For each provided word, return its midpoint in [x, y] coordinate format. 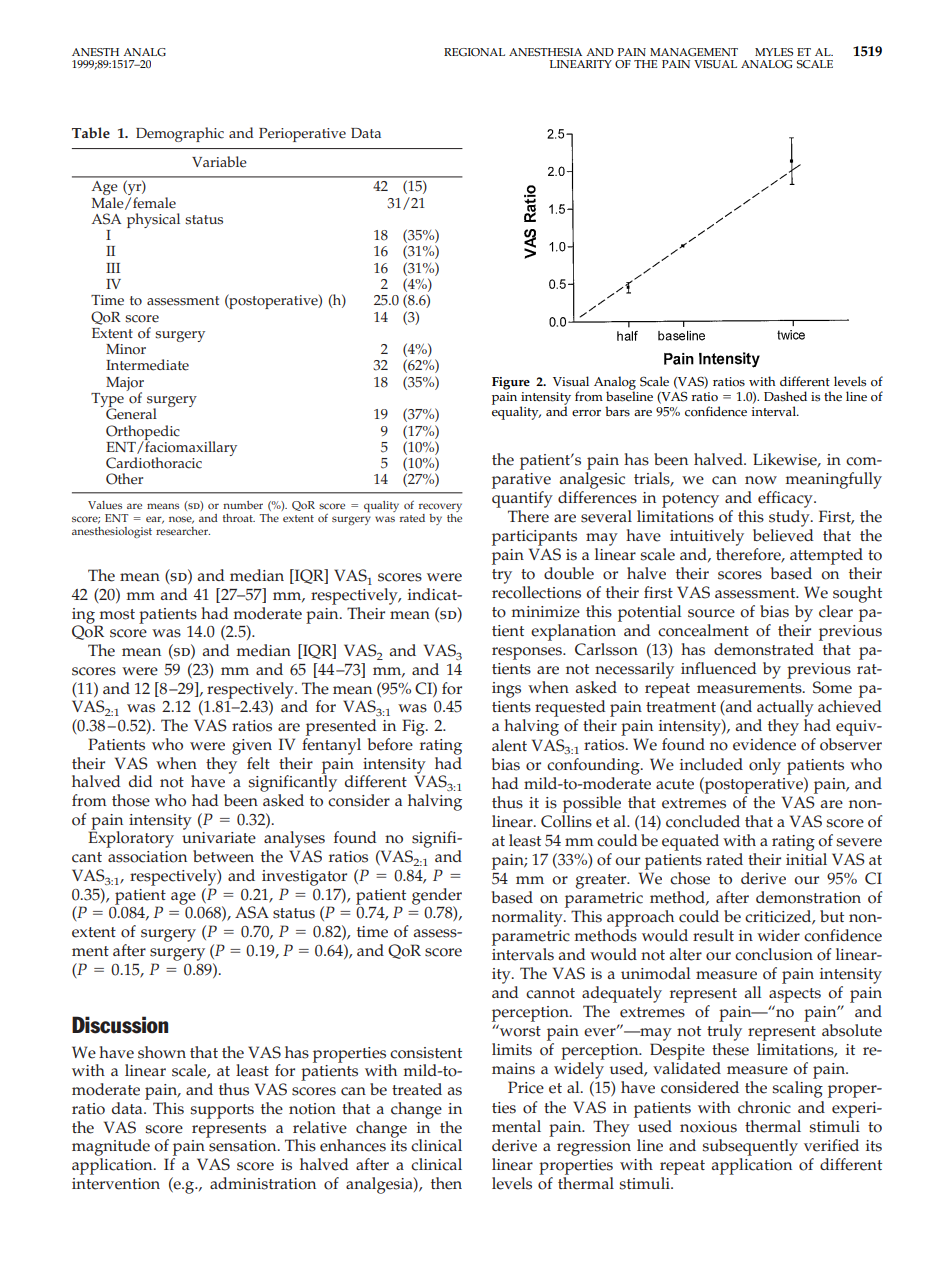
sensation [244, 1146]
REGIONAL [474, 52]
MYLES [774, 52]
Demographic [180, 134]
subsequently [750, 1147]
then [446, 1183]
